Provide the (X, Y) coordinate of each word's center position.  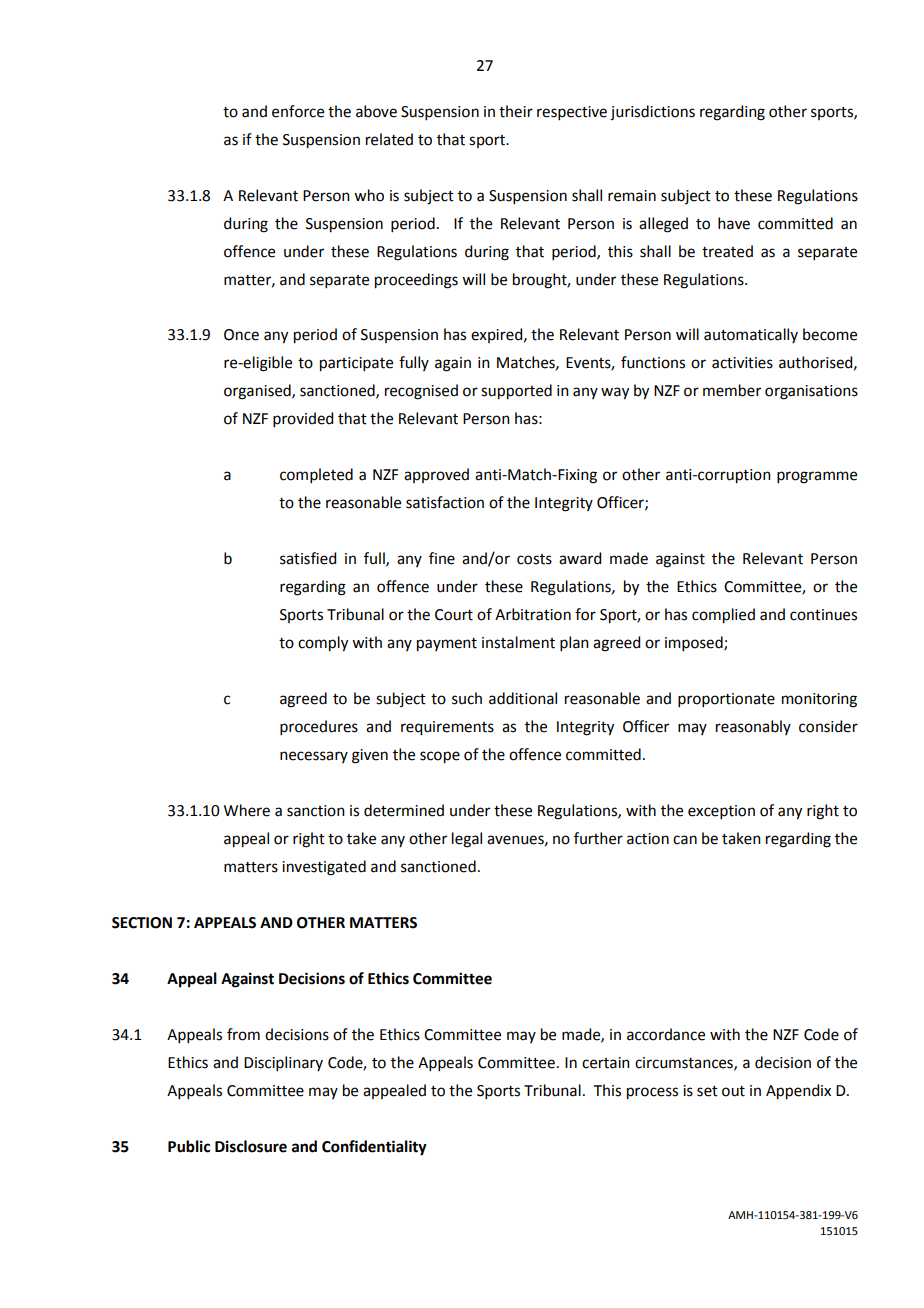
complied (723, 616)
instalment (518, 642)
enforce (298, 111)
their (516, 111)
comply (323, 644)
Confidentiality (374, 1148)
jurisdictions (652, 113)
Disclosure (251, 1146)
